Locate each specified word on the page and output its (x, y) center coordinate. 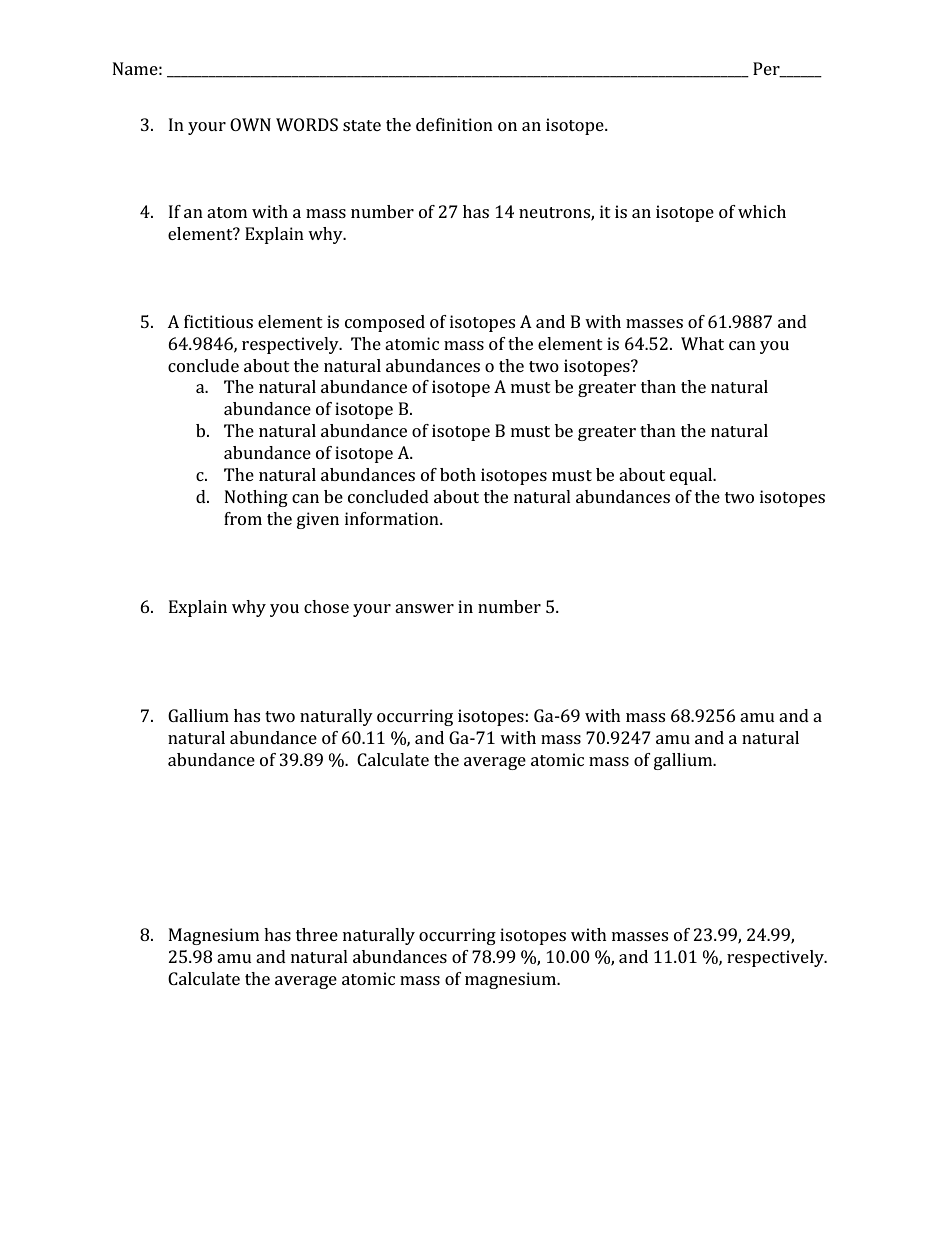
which (762, 211)
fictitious (218, 321)
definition (454, 124)
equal (692, 476)
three (317, 934)
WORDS (307, 124)
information (393, 518)
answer (424, 608)
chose (326, 606)
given (318, 520)
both (458, 474)
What (702, 343)
